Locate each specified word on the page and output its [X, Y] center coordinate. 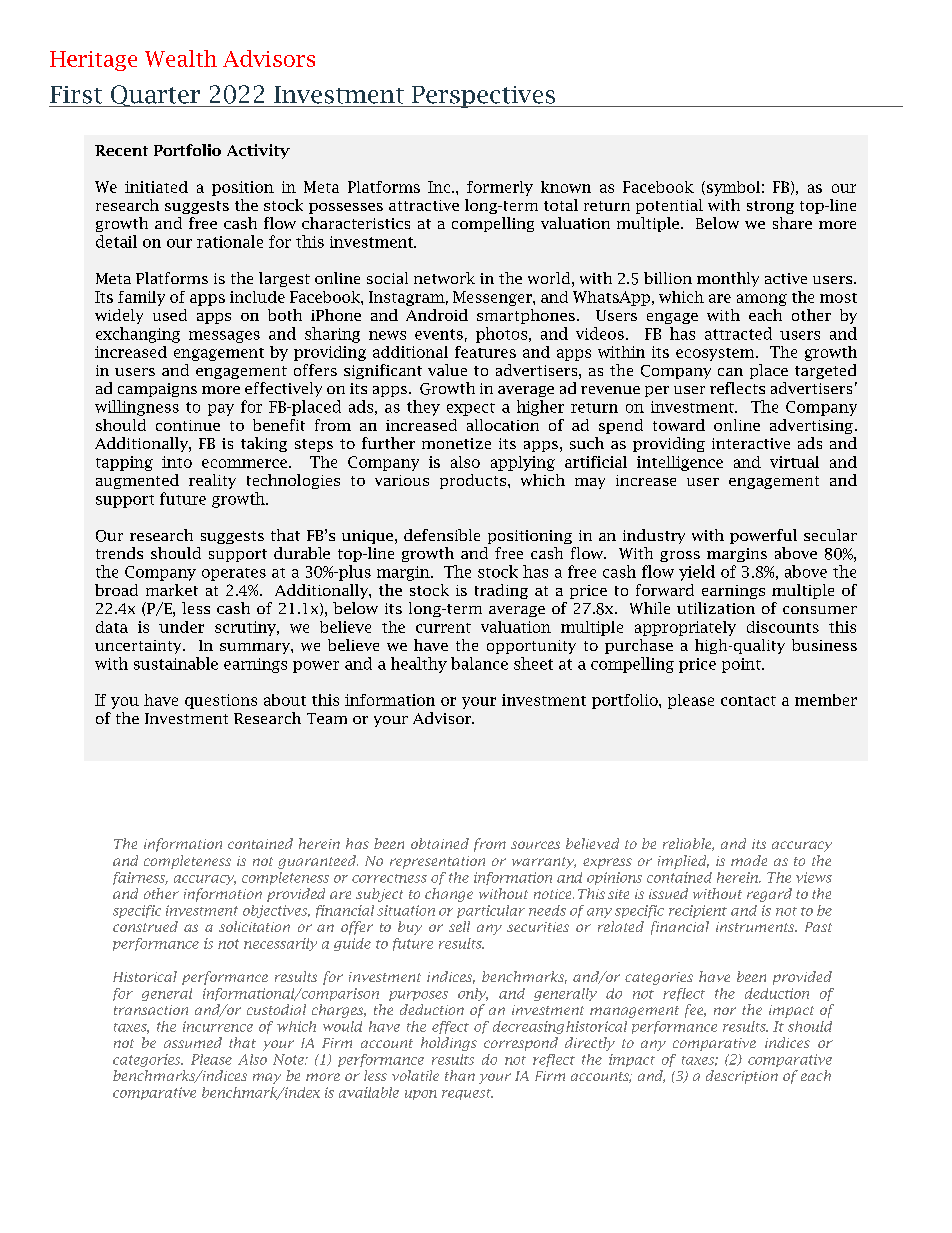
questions [221, 701]
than [460, 1075]
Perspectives [483, 97]
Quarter [155, 96]
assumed [193, 1042]
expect [471, 409]
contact [748, 701]
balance [479, 663]
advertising [811, 426]
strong [770, 207]
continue [188, 425]
